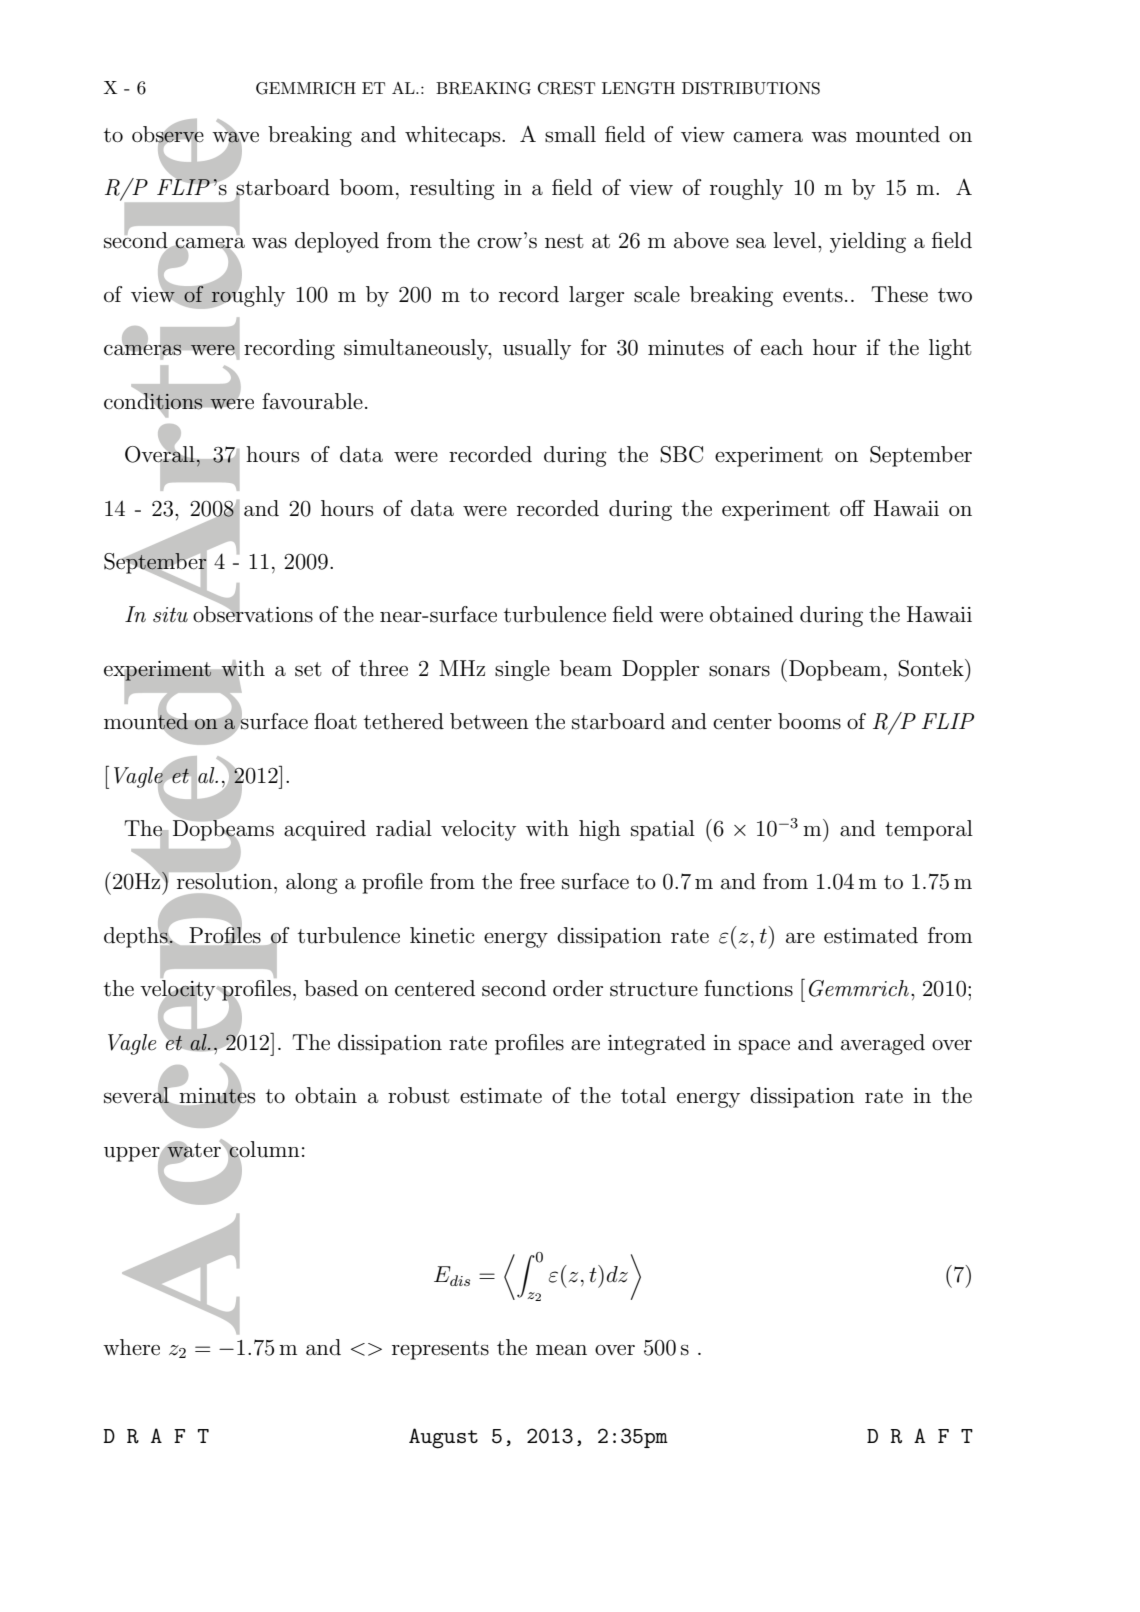  I want to click on small, so click(570, 134).
